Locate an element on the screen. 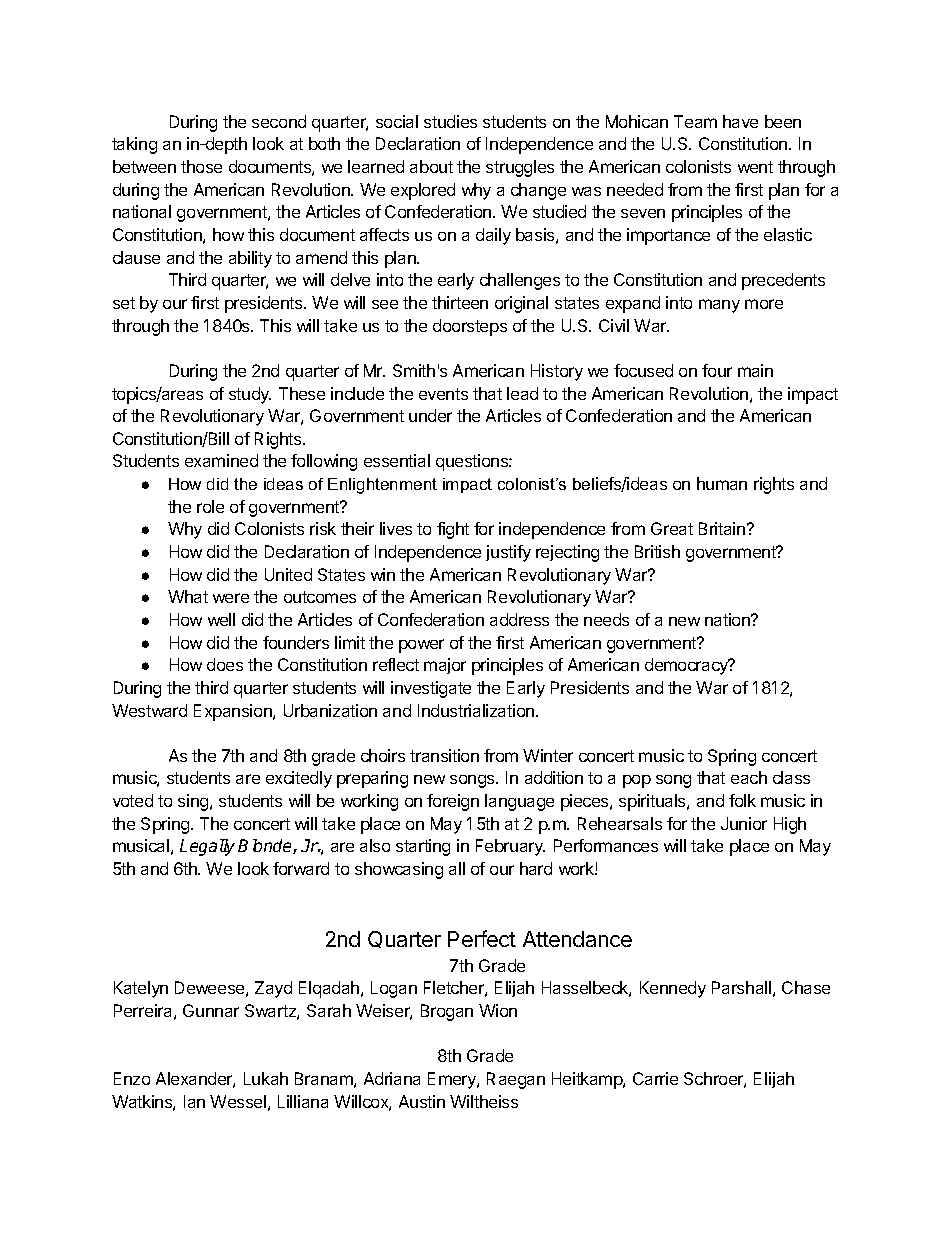 This screenshot has height=1233, width=952. went is located at coordinates (755, 167).
